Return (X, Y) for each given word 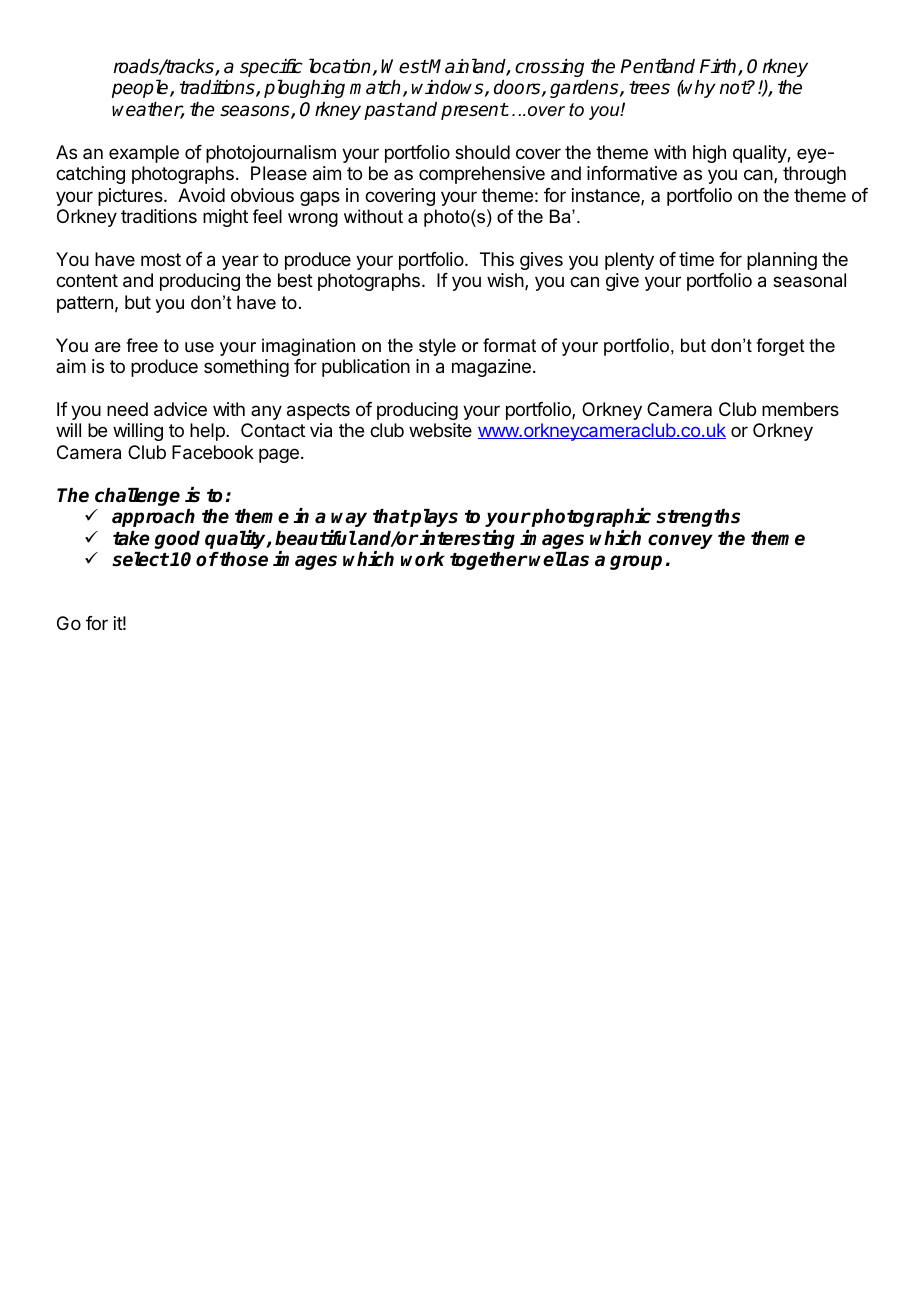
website (440, 430)
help (208, 432)
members (800, 409)
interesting (467, 539)
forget (780, 347)
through (814, 175)
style (437, 347)
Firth (719, 67)
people (141, 88)
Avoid (201, 195)
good (177, 540)
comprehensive (482, 175)
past (384, 111)
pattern (85, 304)
